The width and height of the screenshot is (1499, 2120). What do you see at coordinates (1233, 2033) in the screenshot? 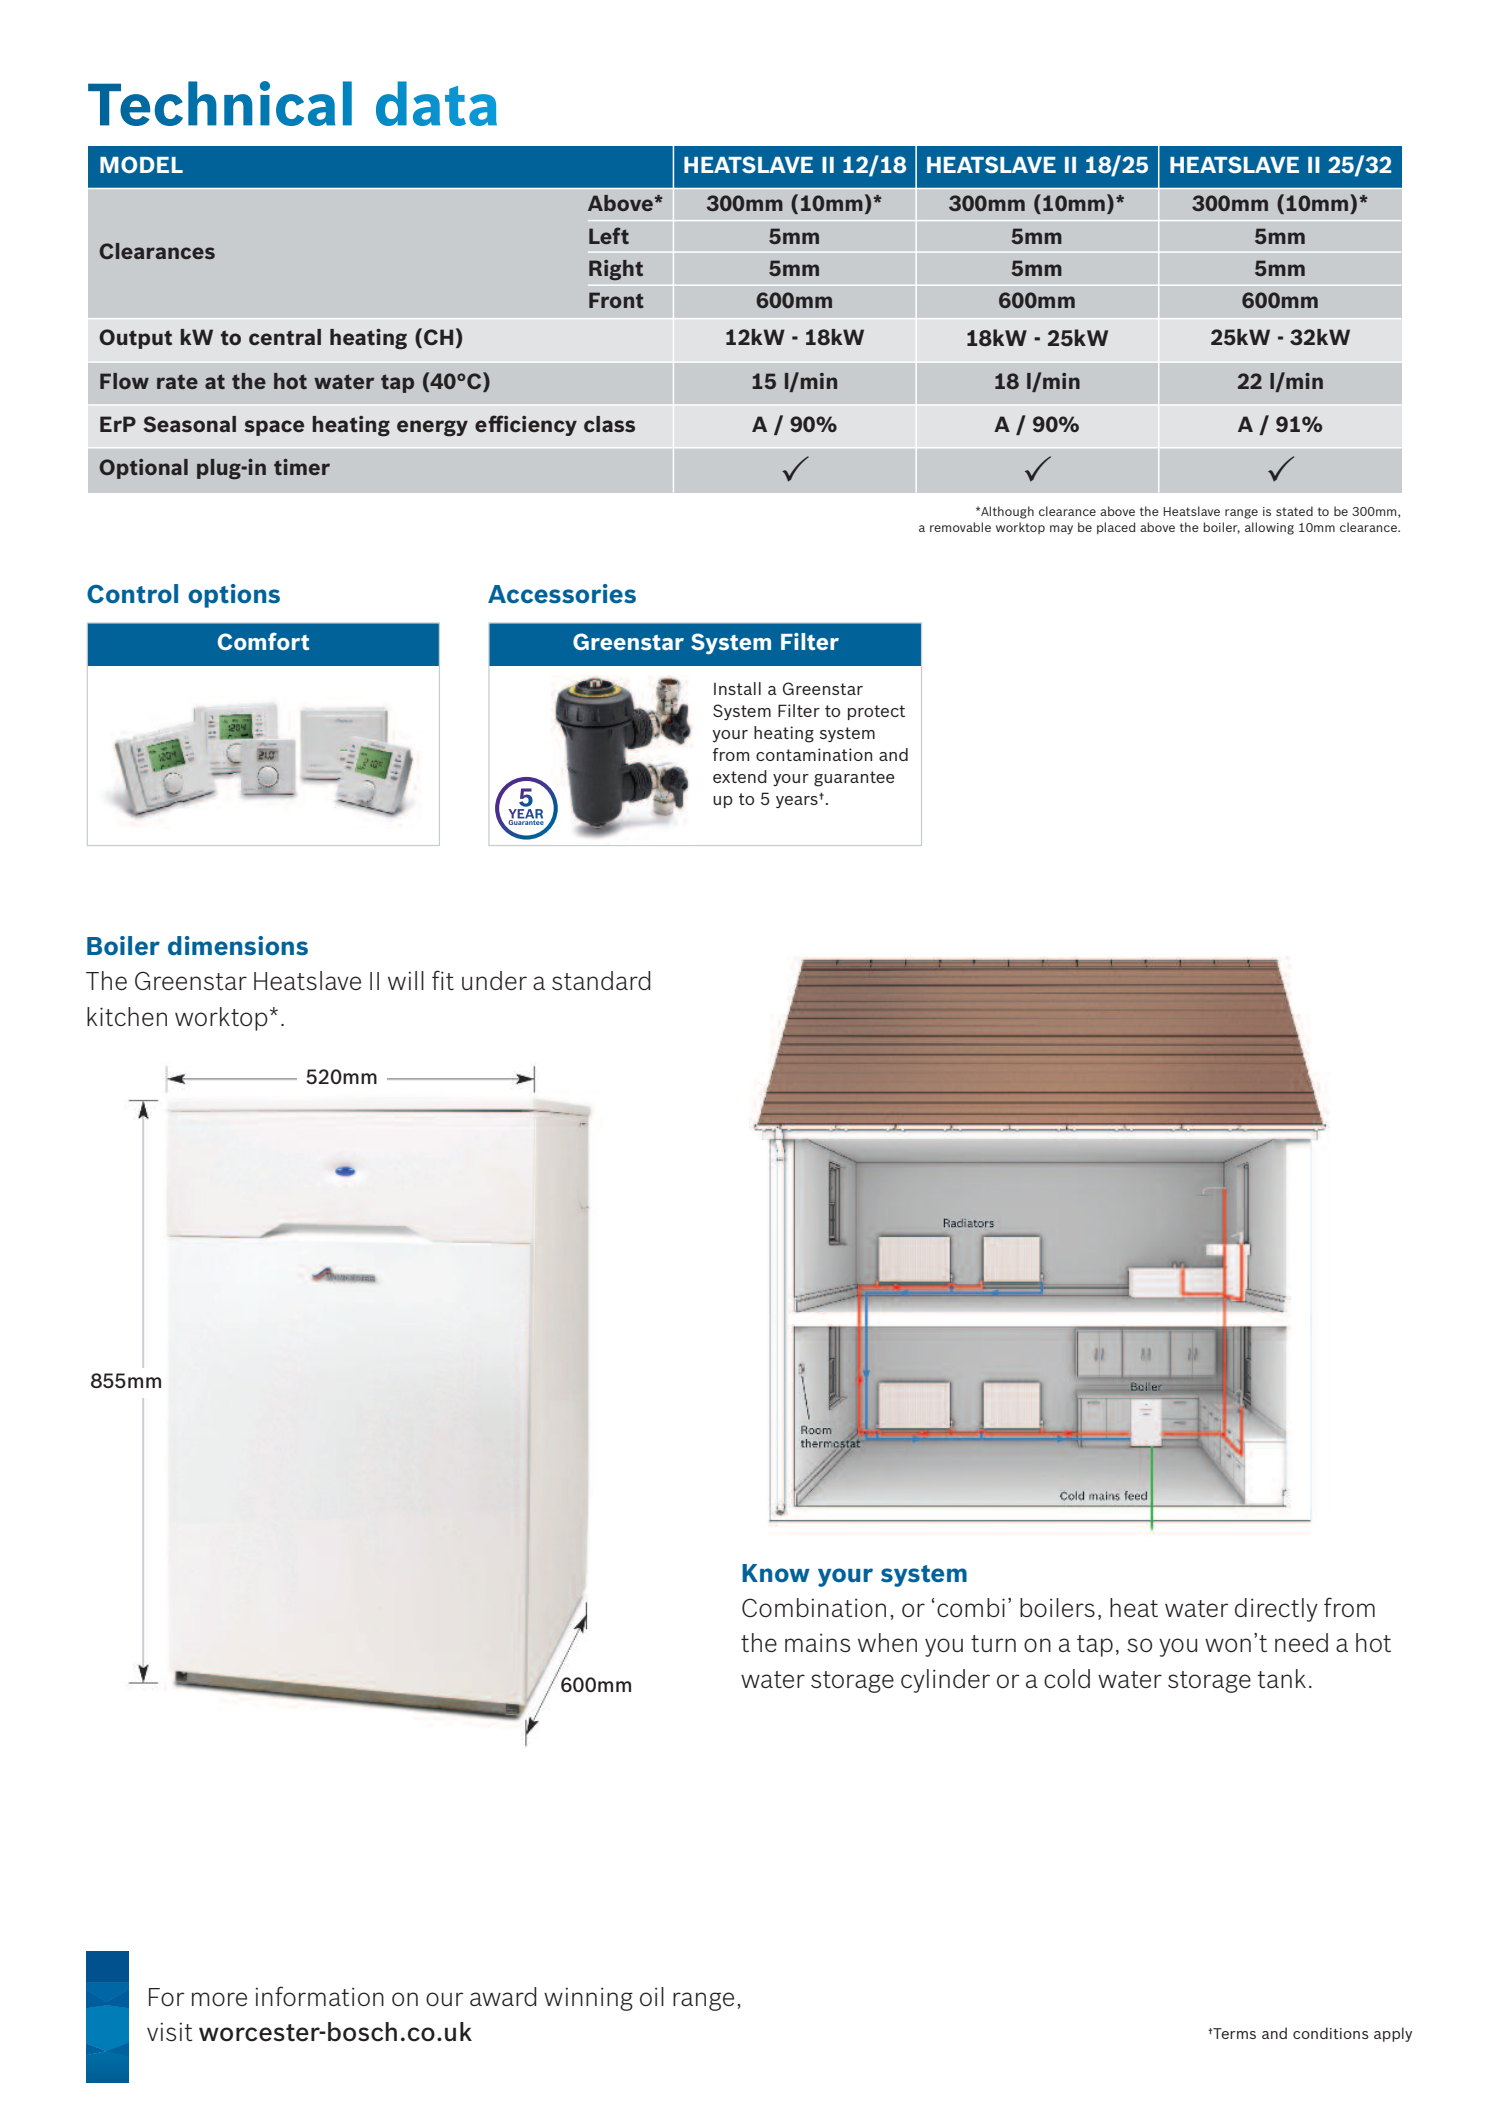
I see `Terms` at bounding box center [1233, 2033].
